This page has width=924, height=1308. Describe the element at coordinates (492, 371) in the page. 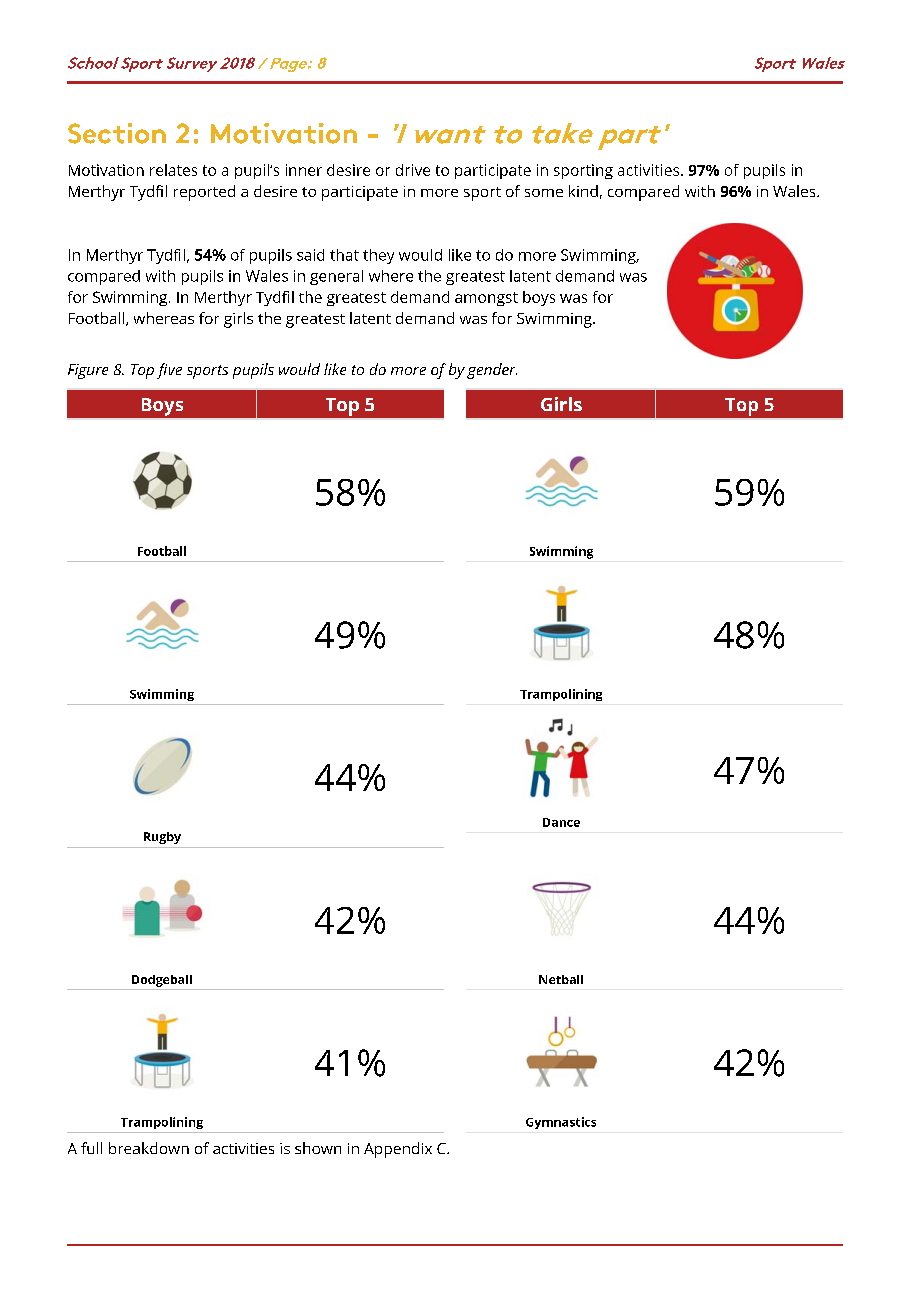

I see `gender` at that location.
